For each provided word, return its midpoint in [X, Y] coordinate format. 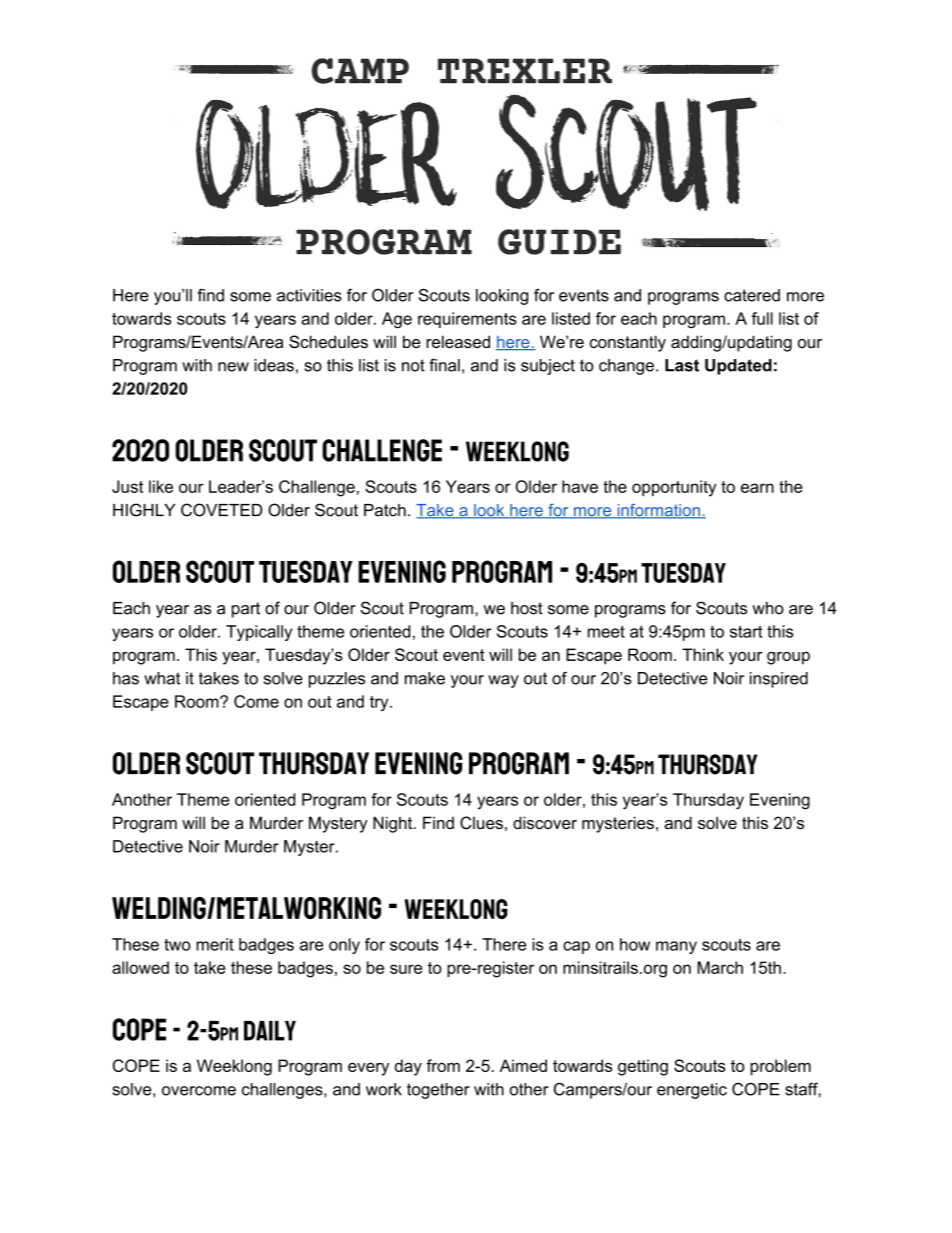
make [425, 678]
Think [703, 654]
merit [215, 944]
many [676, 947]
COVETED [221, 510]
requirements [467, 320]
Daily [270, 1031]
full [762, 318]
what [162, 678]
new [233, 367]
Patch [385, 510]
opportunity [674, 488]
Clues [481, 823]
